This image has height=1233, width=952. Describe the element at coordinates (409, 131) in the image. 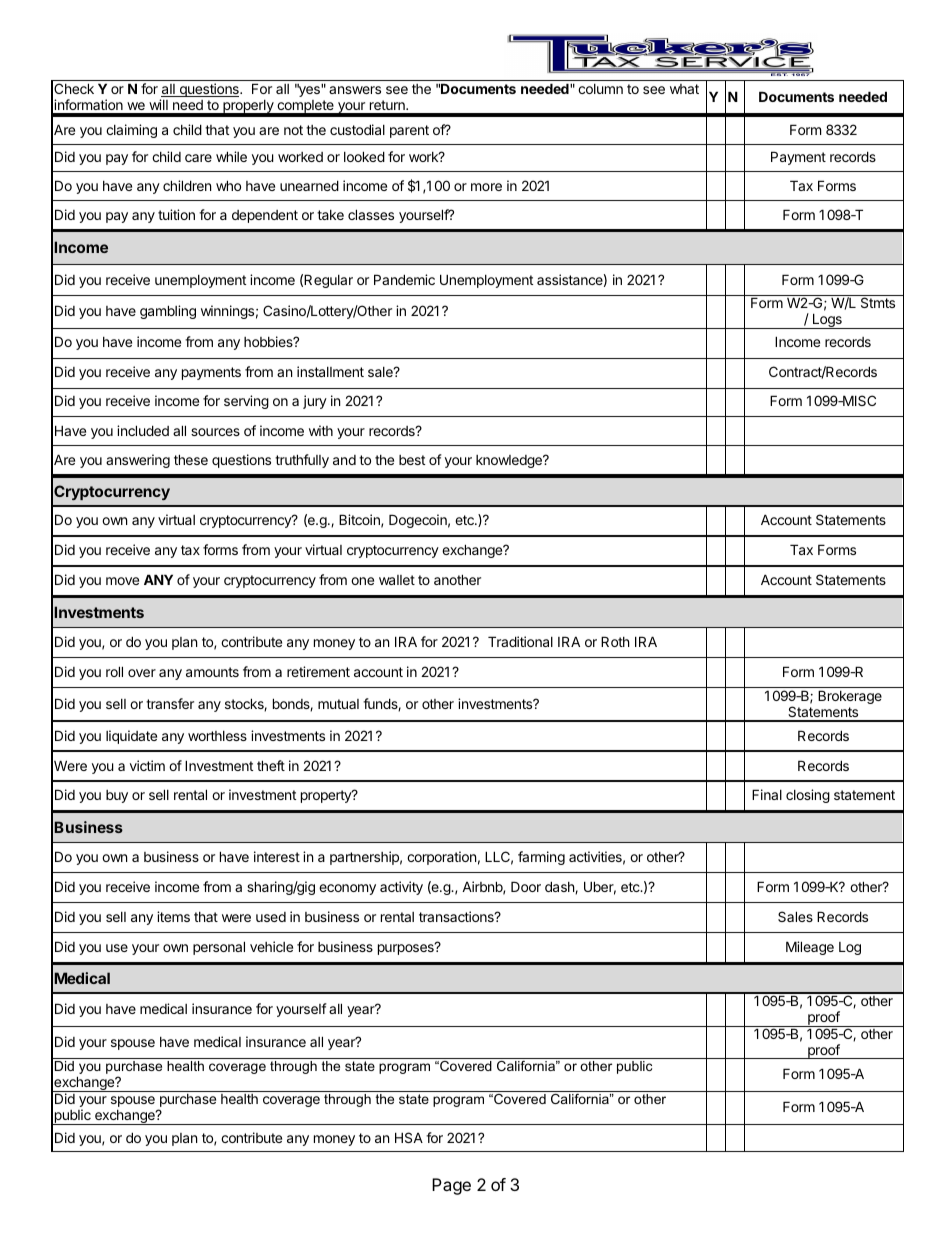

I see `parent` at that location.
